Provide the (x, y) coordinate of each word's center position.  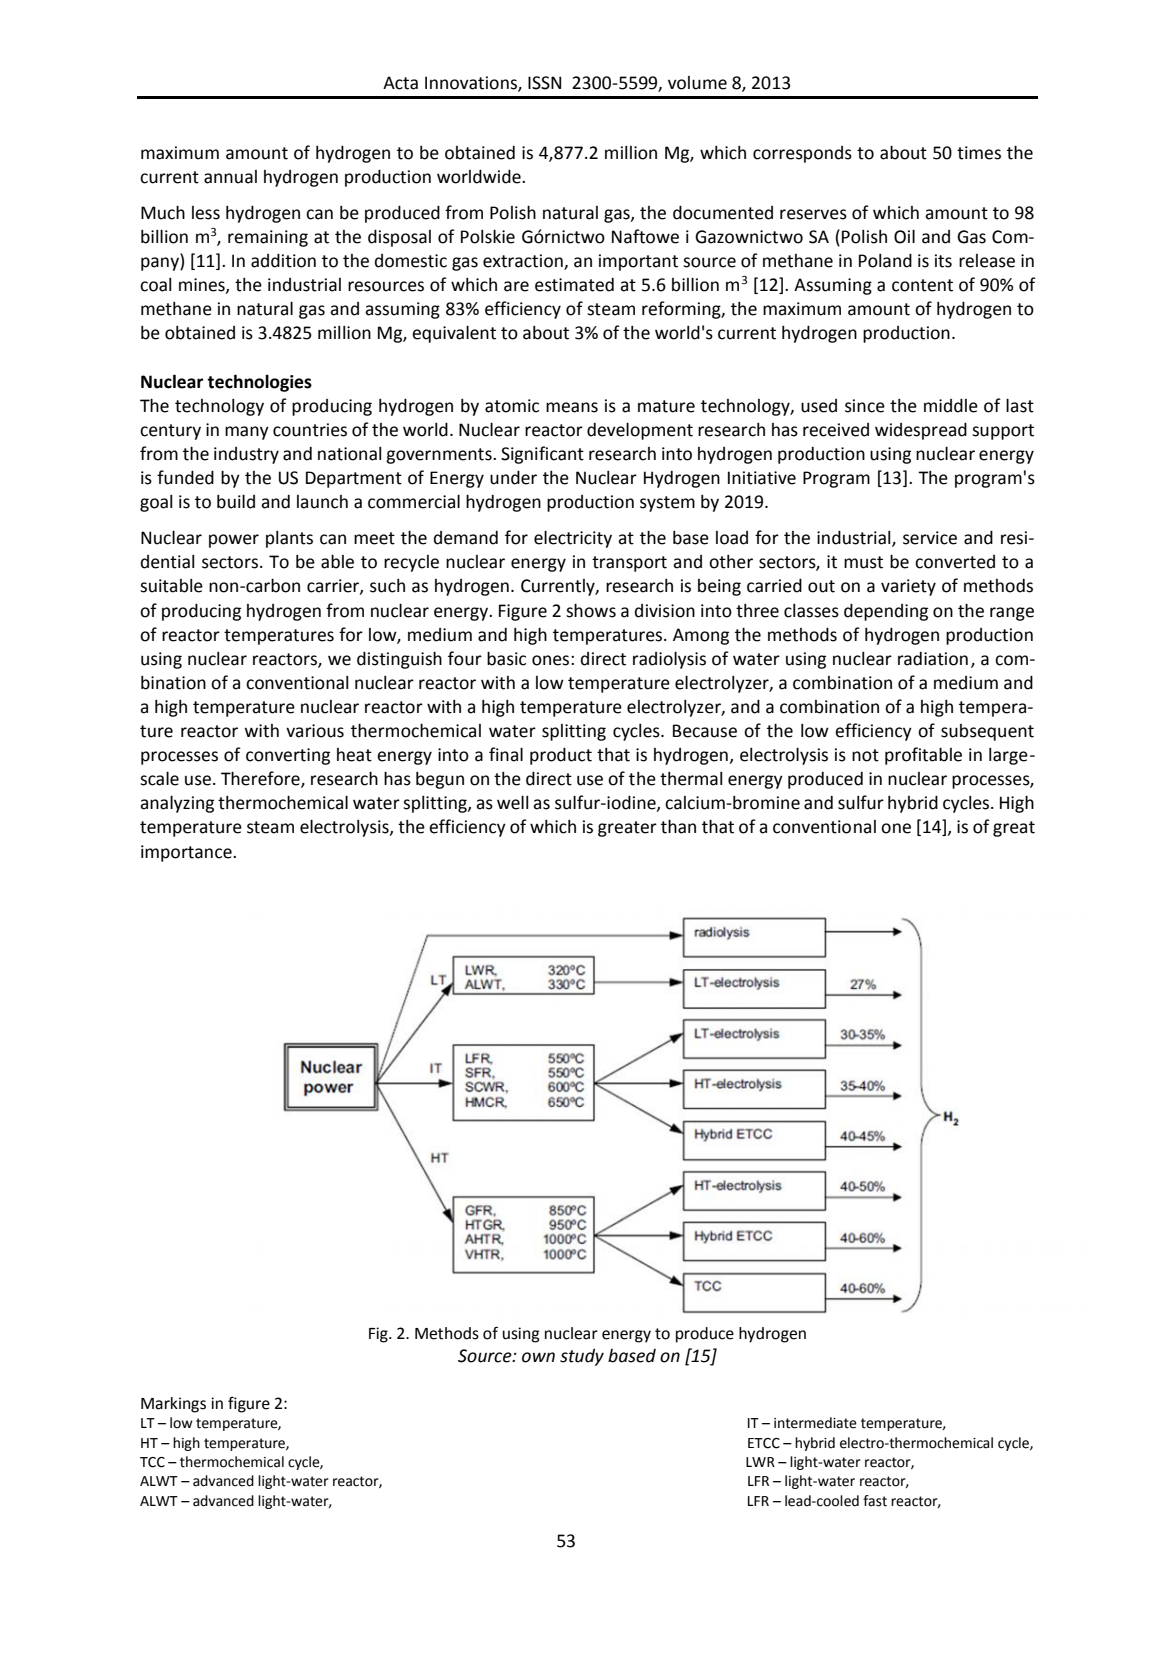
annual (230, 177)
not (865, 755)
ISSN (544, 83)
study (582, 1357)
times (979, 153)
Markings (173, 1405)
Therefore (261, 779)
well (512, 802)
